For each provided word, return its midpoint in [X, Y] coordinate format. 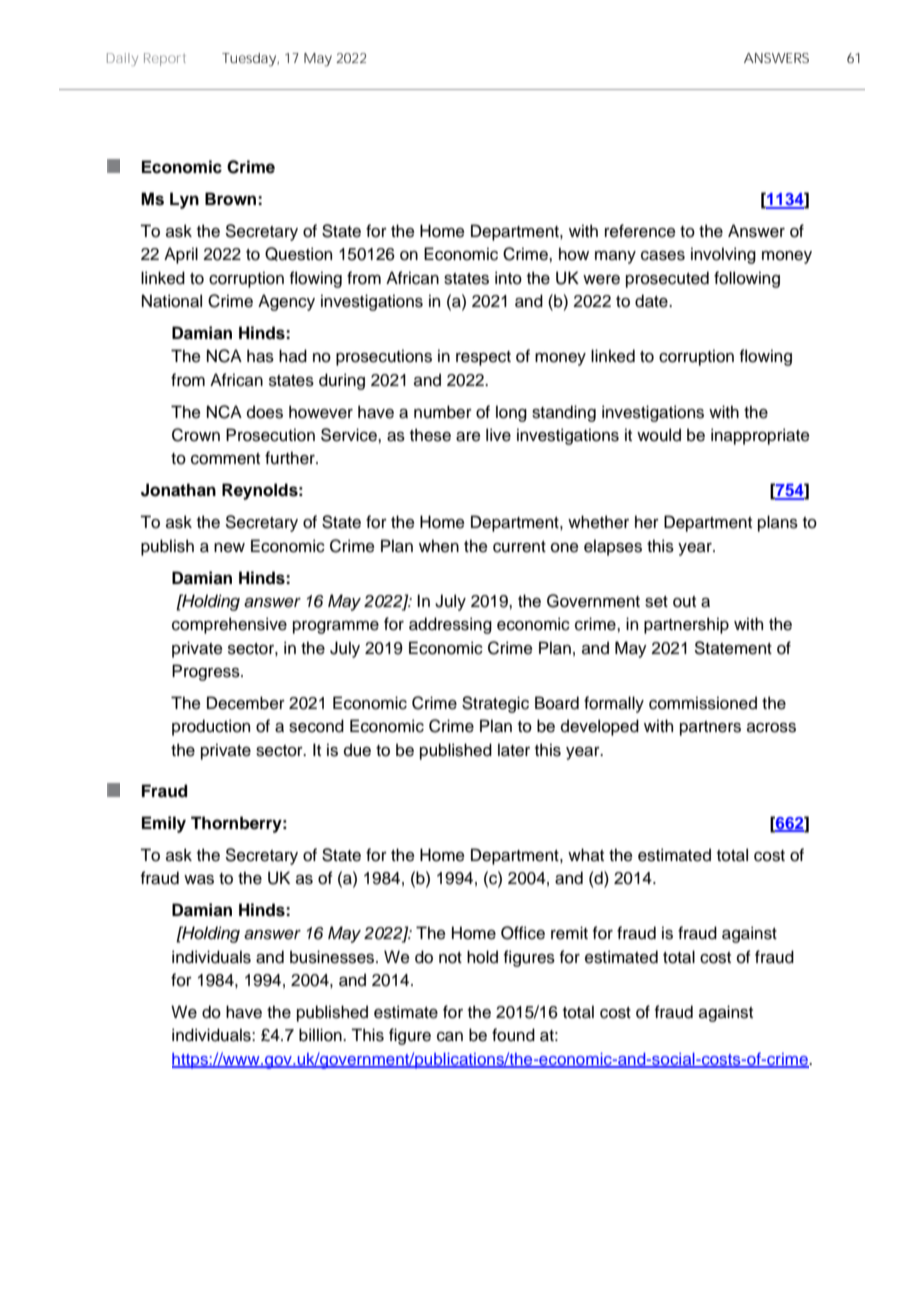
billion [321, 1035]
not [450, 958]
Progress [207, 672]
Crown [196, 435]
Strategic [495, 704]
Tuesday [249, 60]
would [659, 435]
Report [165, 59]
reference [640, 231]
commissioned [703, 703]
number [443, 412]
